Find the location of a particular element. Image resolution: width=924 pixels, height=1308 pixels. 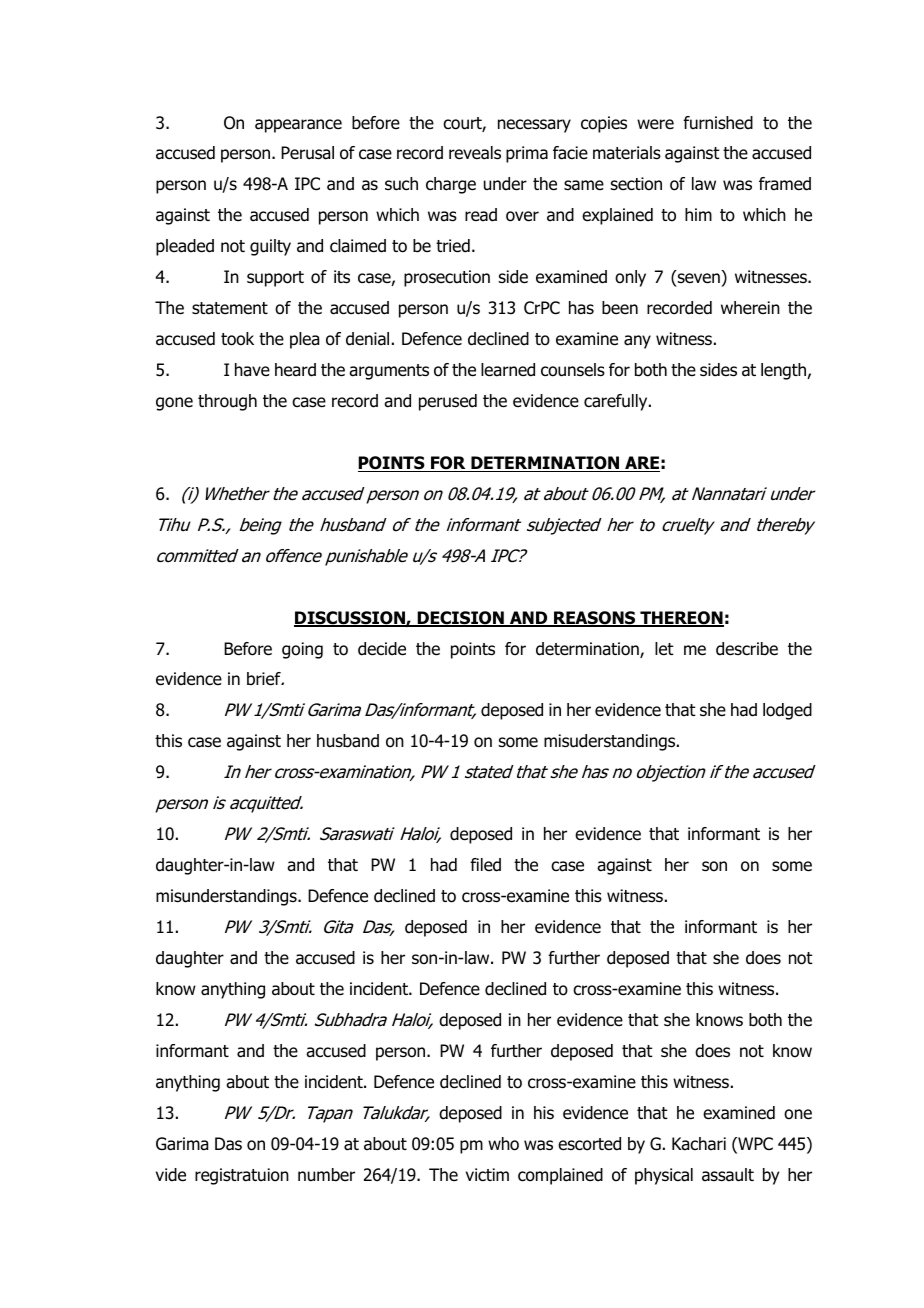

reveals is located at coordinates (475, 153).
